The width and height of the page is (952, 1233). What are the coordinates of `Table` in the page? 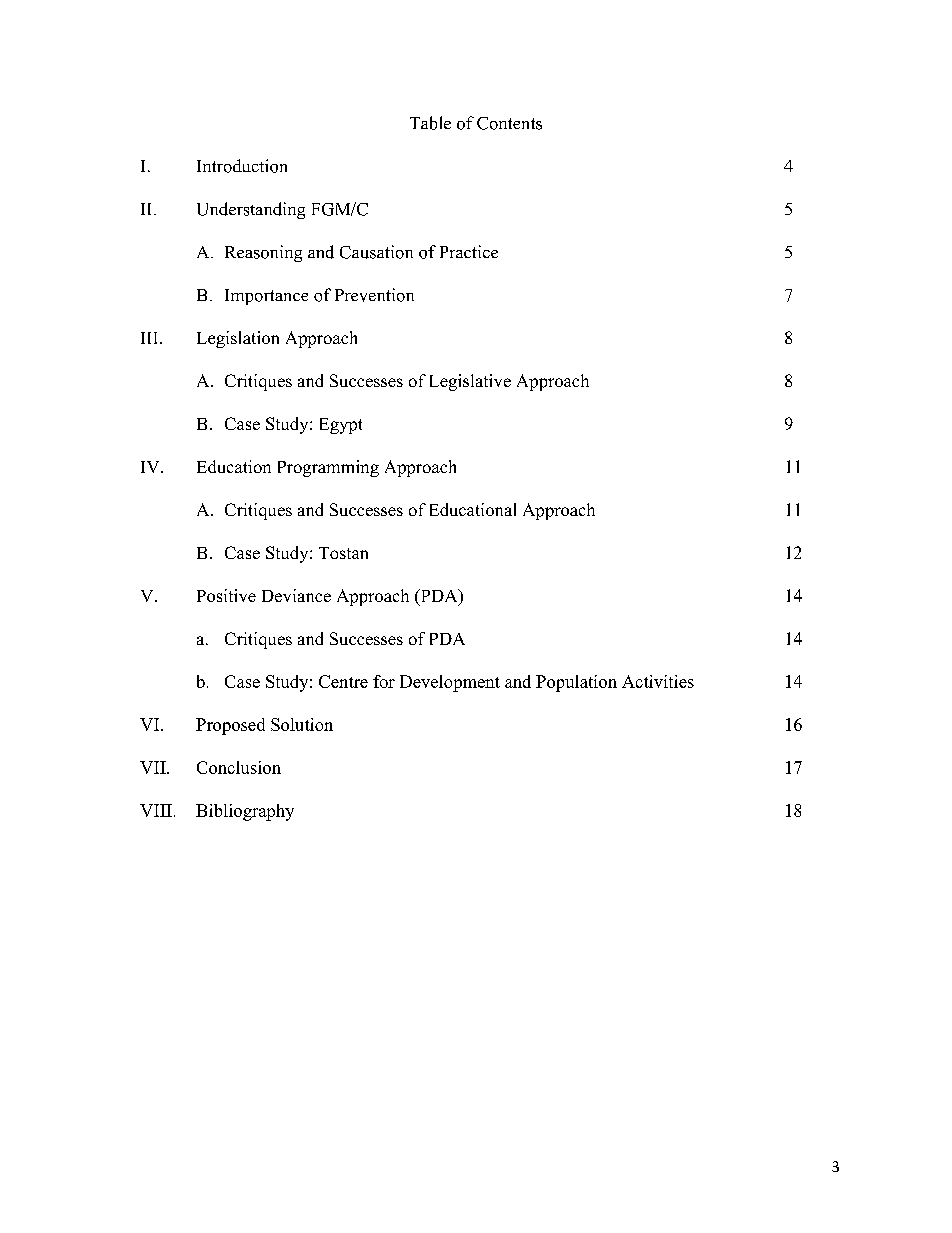 It's located at (430, 123).
